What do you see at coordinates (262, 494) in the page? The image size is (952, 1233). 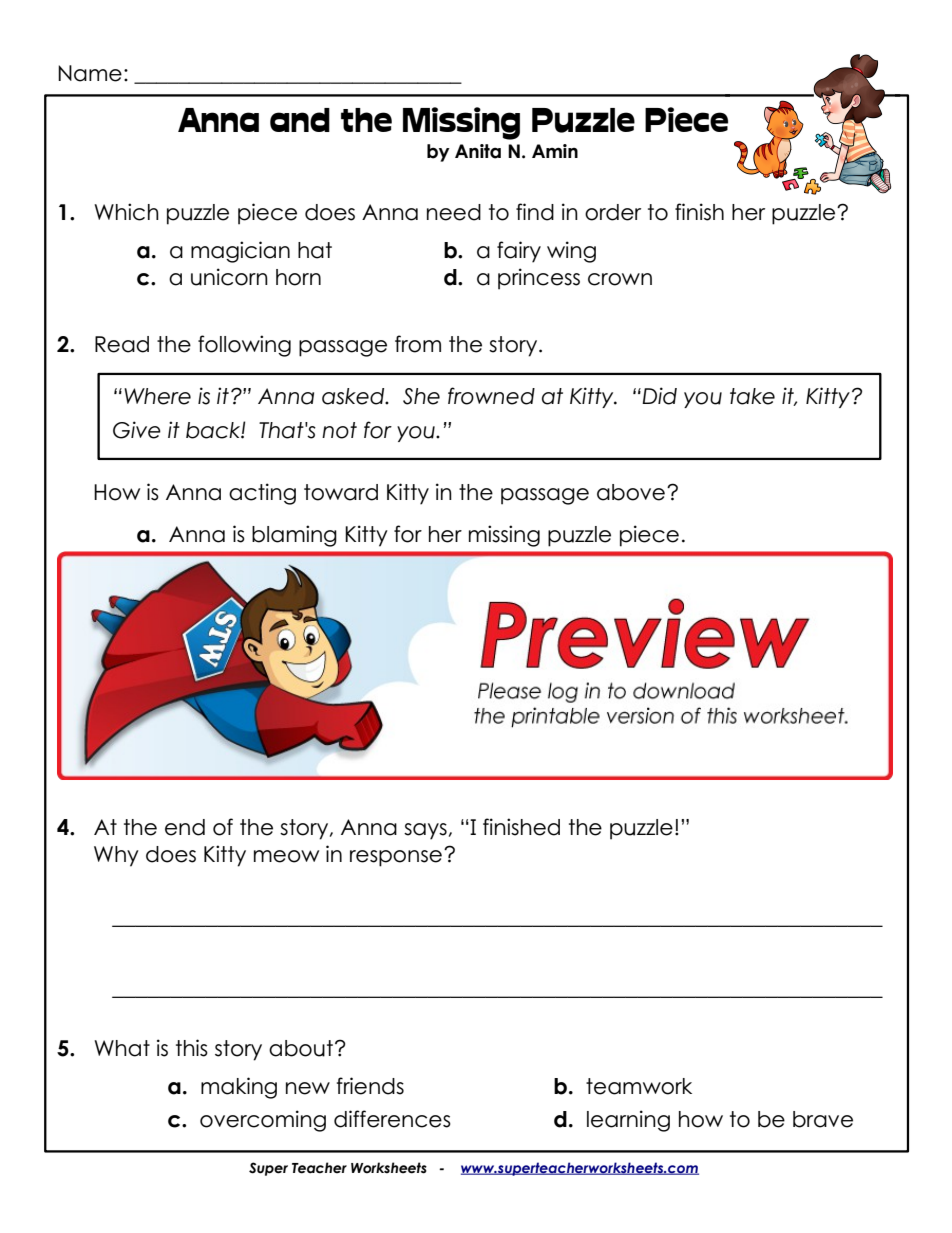 I see `acting` at bounding box center [262, 494].
